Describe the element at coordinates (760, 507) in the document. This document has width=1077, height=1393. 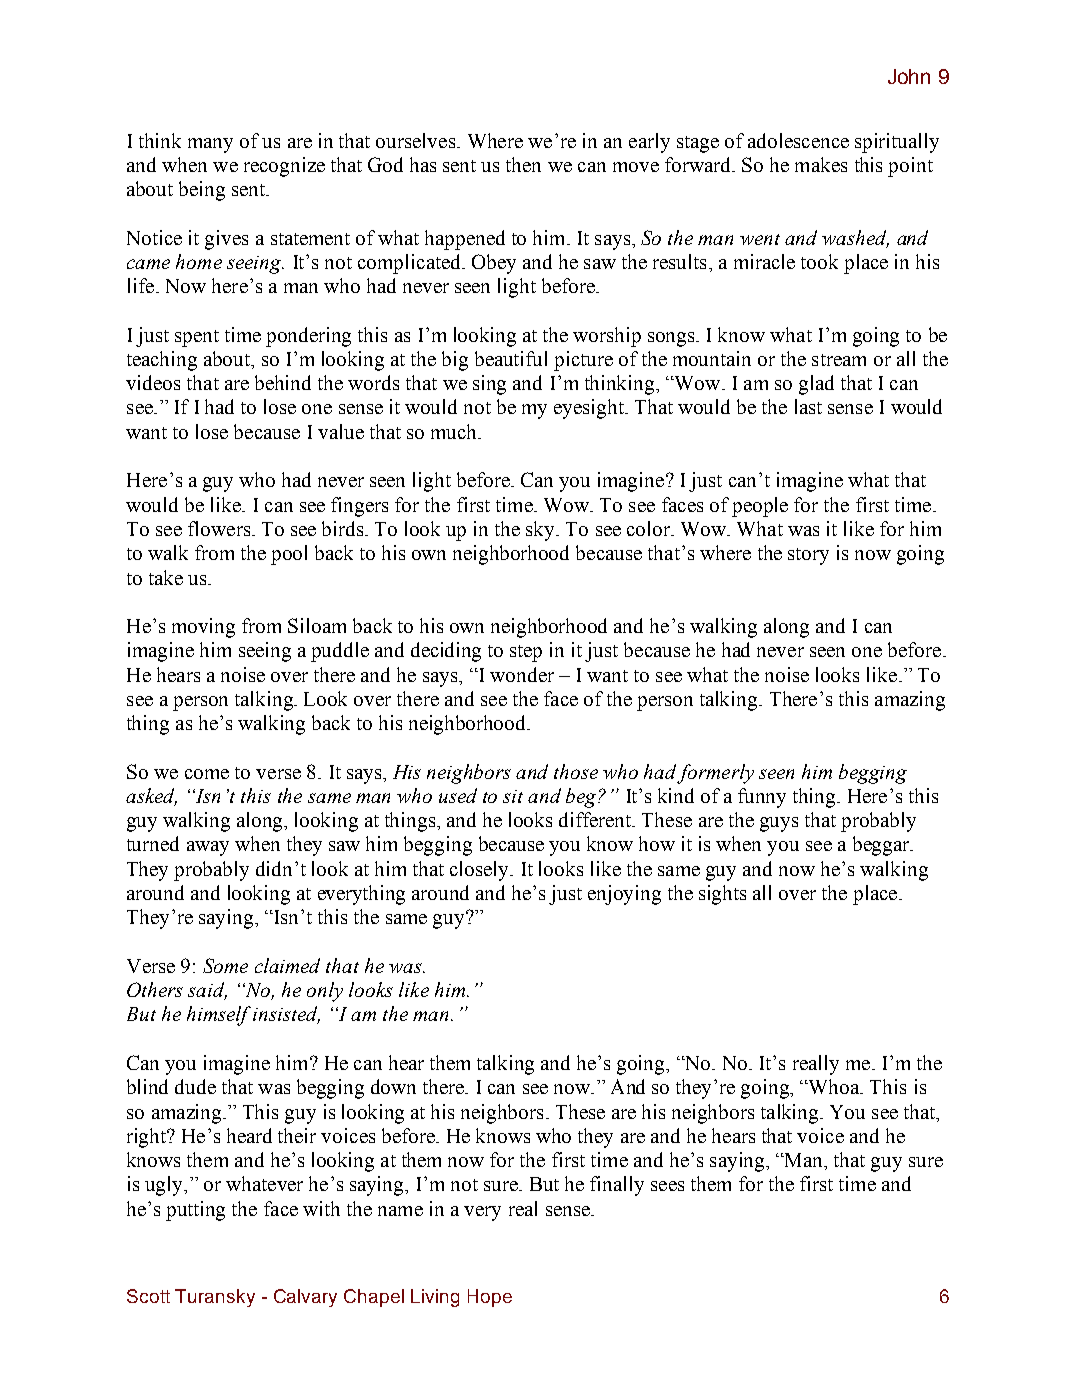
I see `people` at that location.
